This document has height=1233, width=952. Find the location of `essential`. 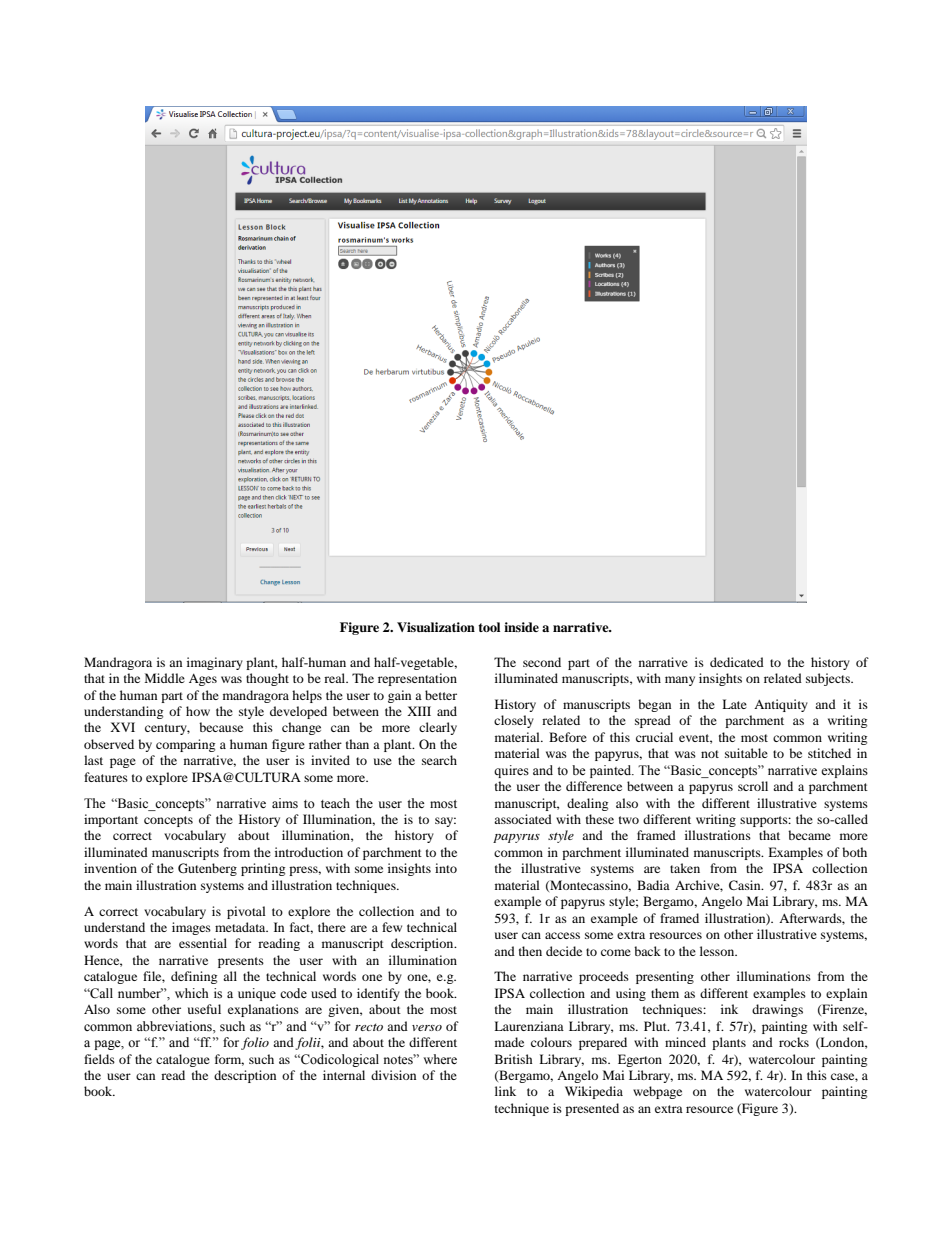

essential is located at coordinates (203, 943).
